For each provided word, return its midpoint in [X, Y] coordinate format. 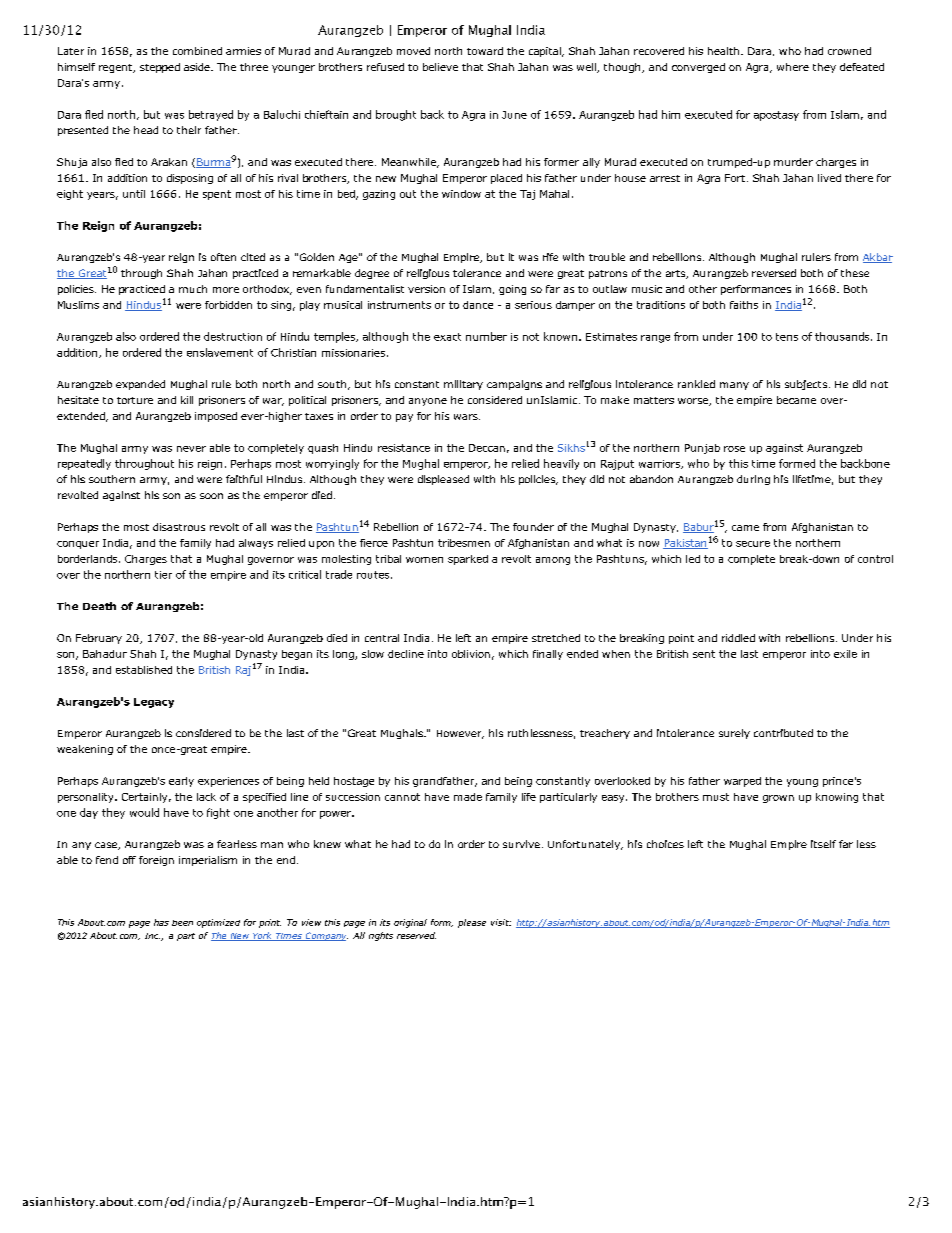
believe [440, 67]
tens [787, 337]
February [99, 639]
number [486, 336]
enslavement [220, 352]
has [161, 922]
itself [823, 844]
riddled [738, 638]
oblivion [471, 654]
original [410, 923]
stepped [160, 68]
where [793, 67]
